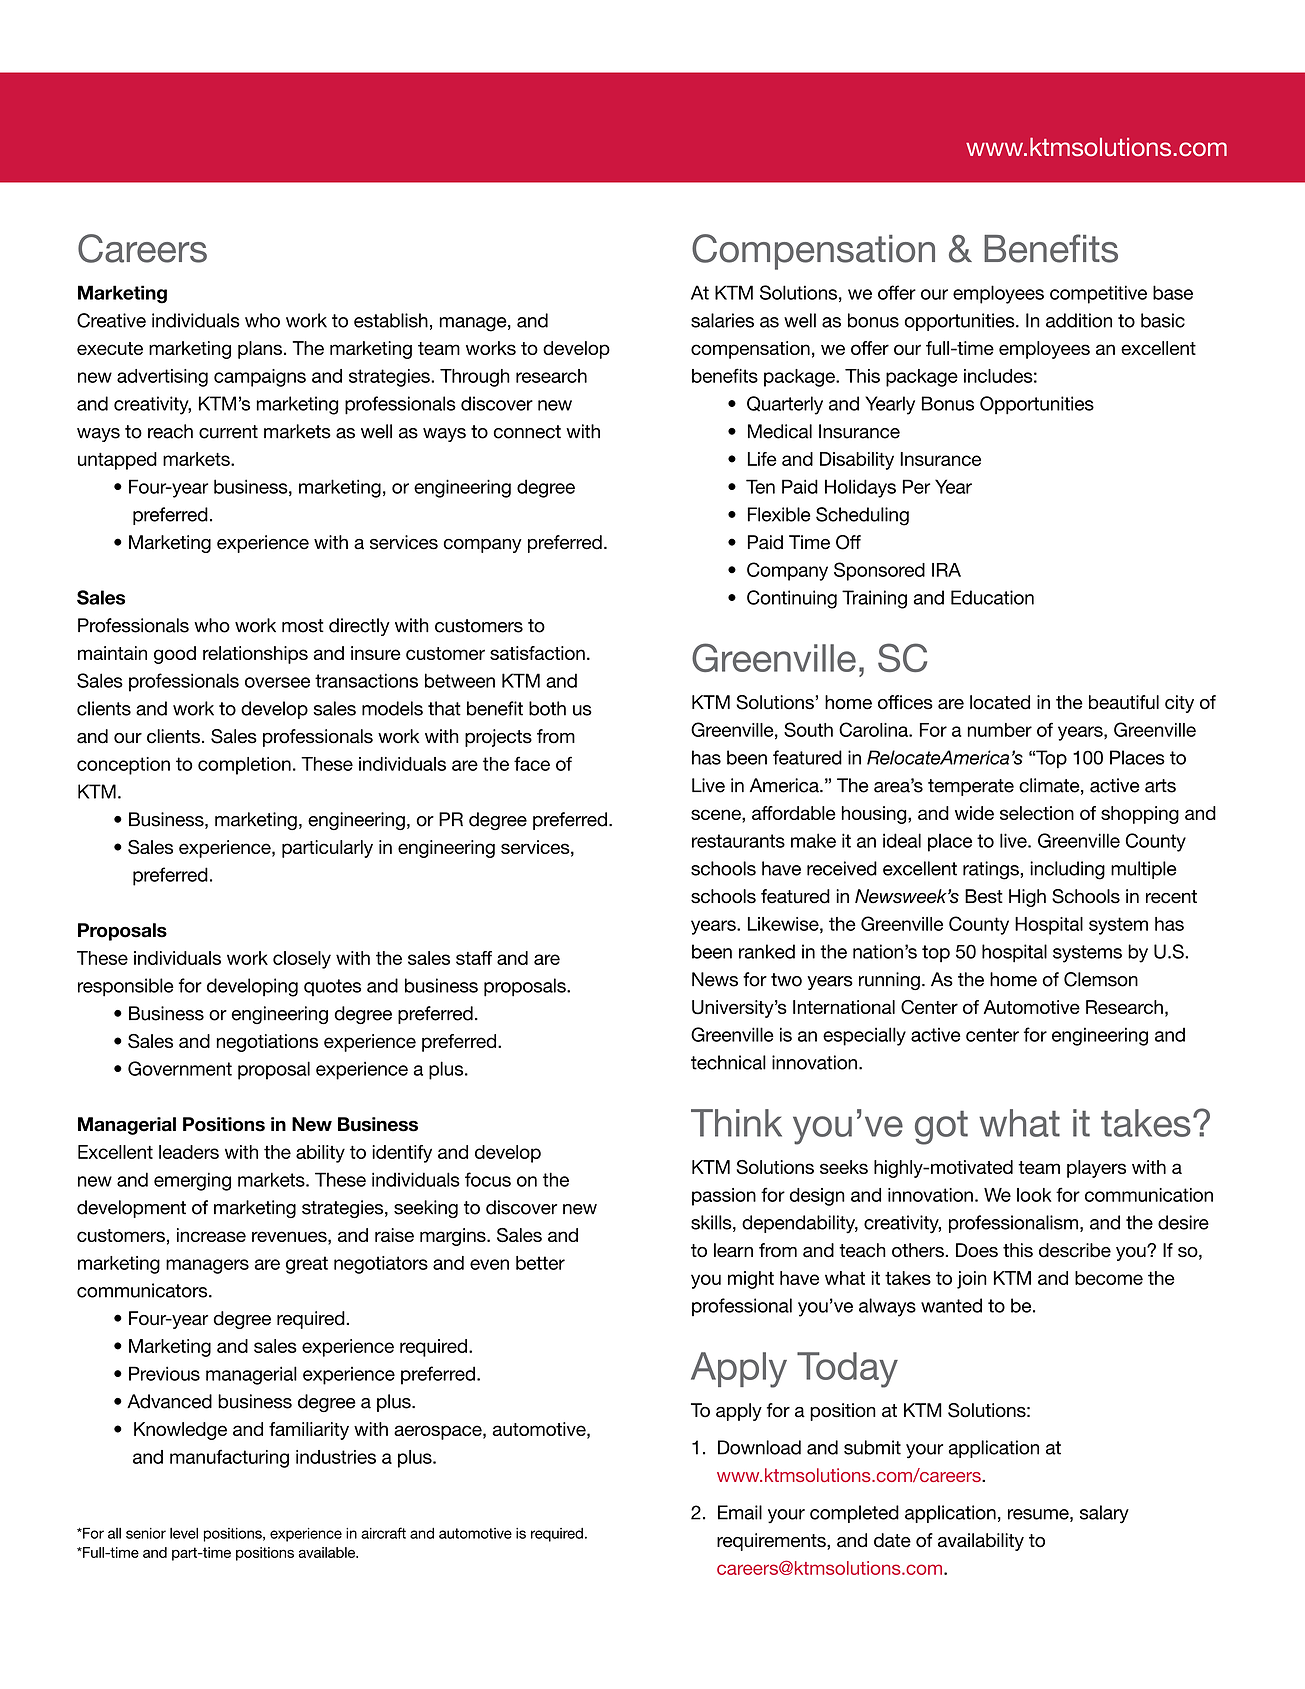  Describe the element at coordinates (1104, 1514) in the page. I see `salary` at that location.
